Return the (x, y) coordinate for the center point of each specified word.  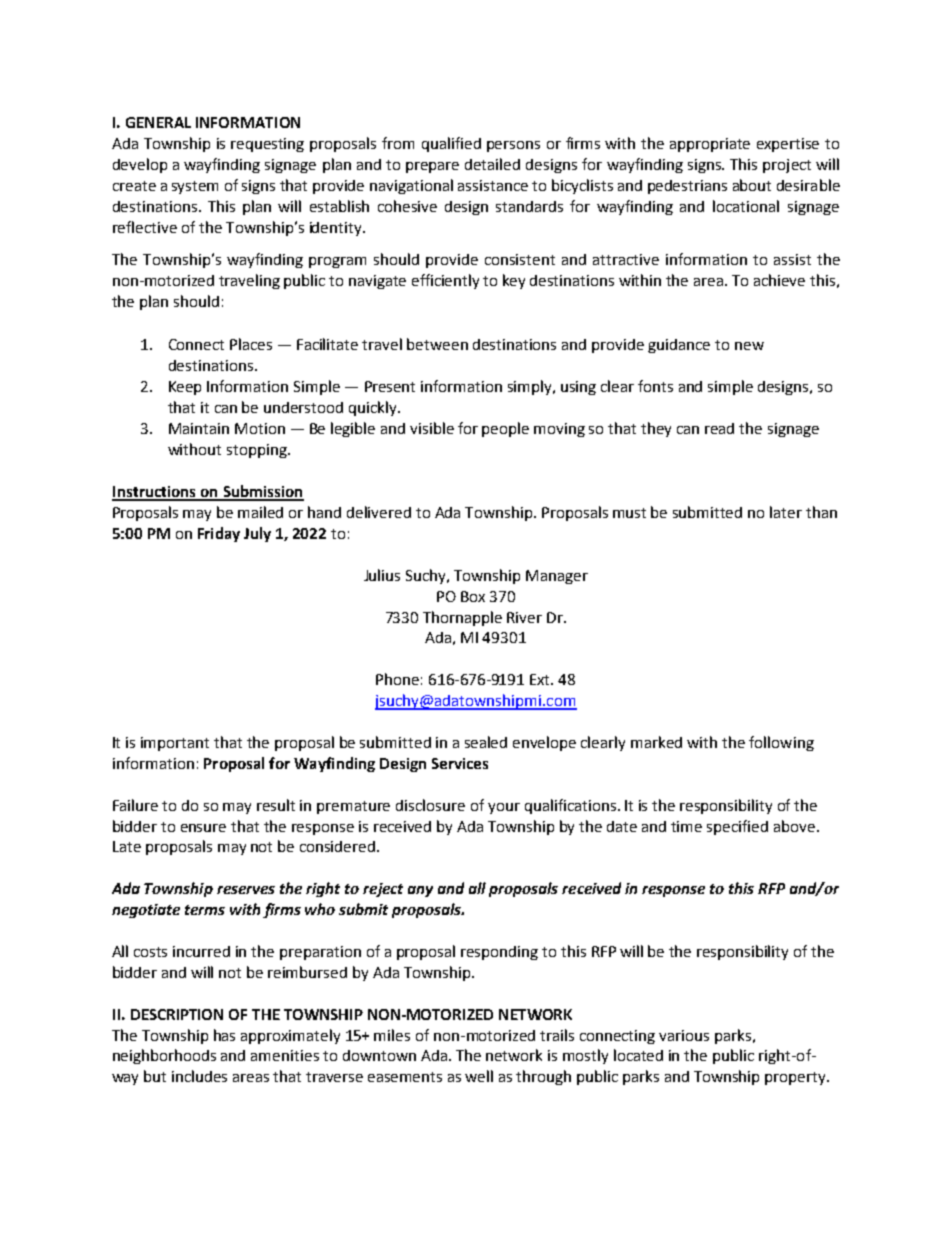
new (749, 346)
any (420, 891)
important (175, 744)
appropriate (710, 145)
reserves (246, 890)
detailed (492, 164)
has (224, 1035)
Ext (541, 679)
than (821, 512)
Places (251, 344)
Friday (219, 534)
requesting (267, 145)
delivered (379, 512)
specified (737, 827)
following (781, 743)
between (437, 344)
